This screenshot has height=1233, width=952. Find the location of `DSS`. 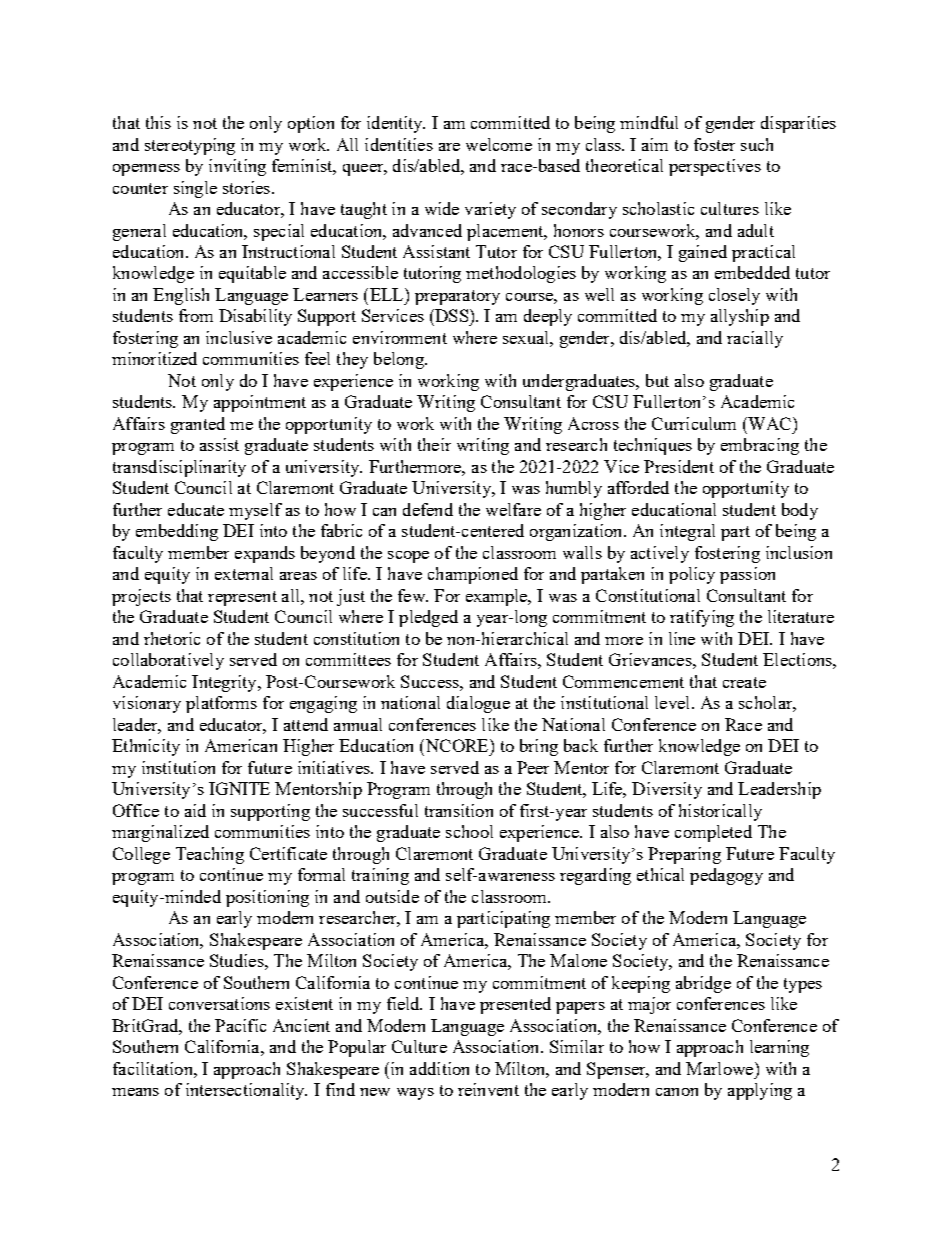

DSS is located at coordinates (452, 315).
